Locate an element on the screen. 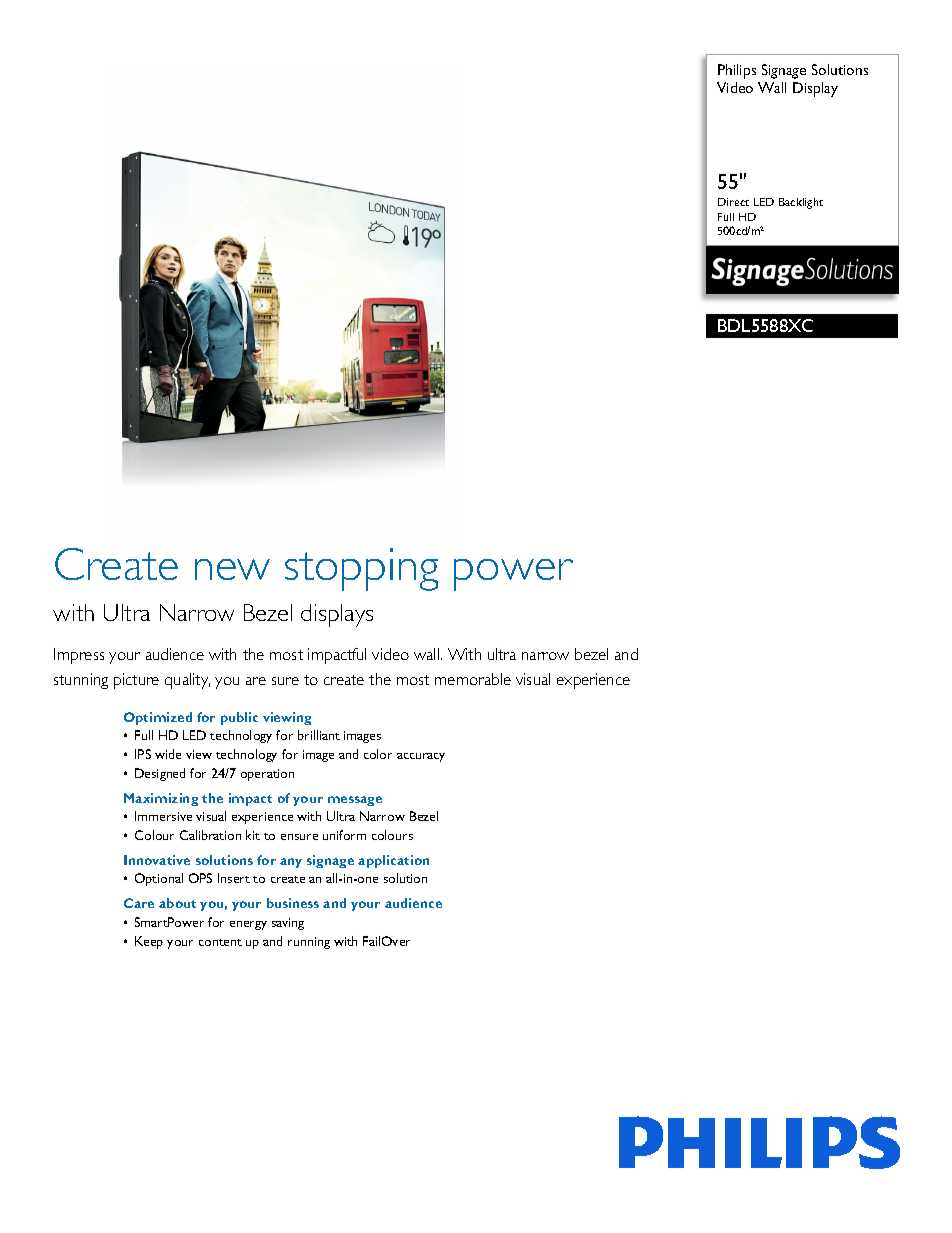  accuracy is located at coordinates (421, 757).
